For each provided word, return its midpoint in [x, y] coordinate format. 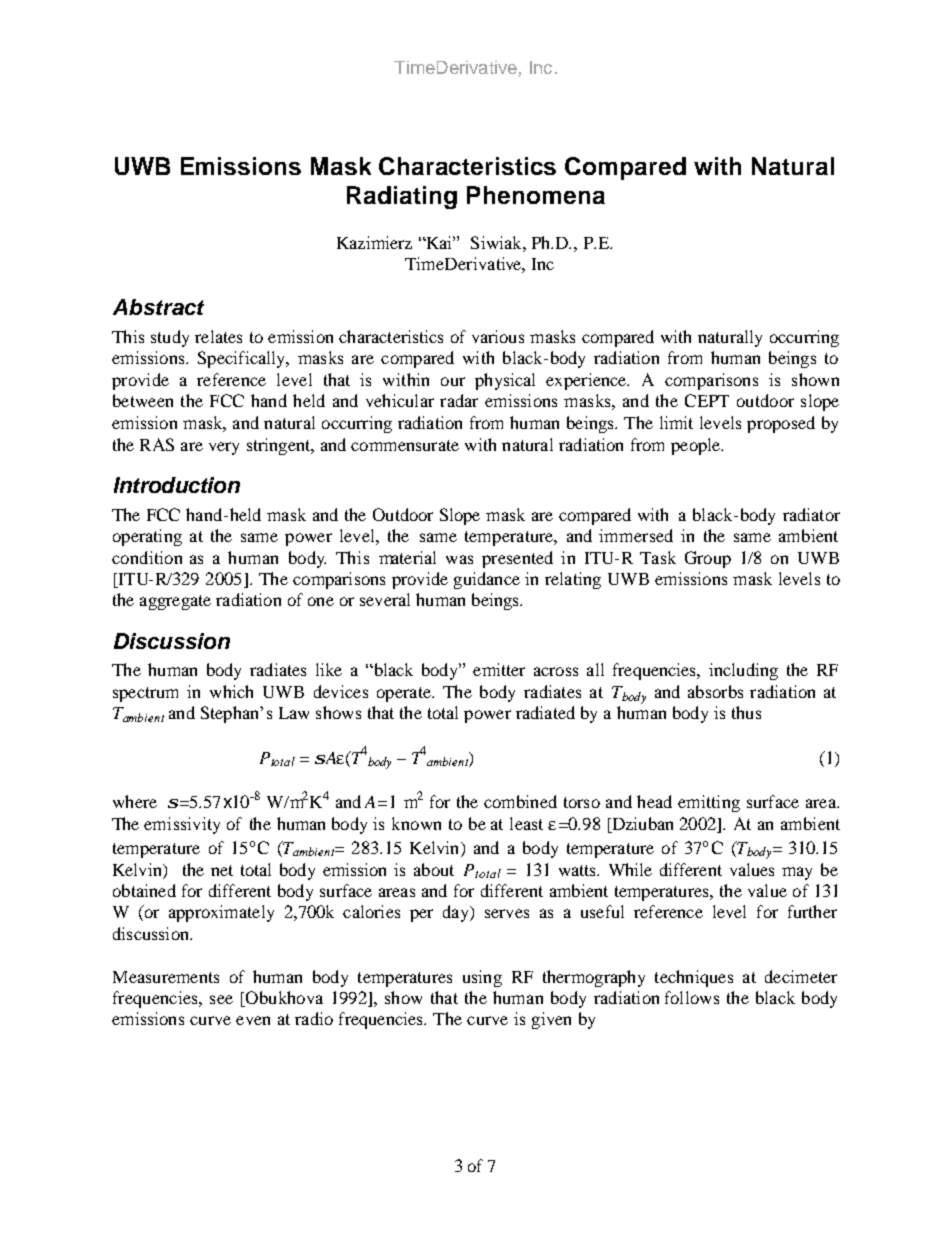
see [221, 999]
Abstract [158, 307]
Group [708, 559]
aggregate [175, 602]
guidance [487, 580]
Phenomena [536, 195]
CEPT [707, 400]
